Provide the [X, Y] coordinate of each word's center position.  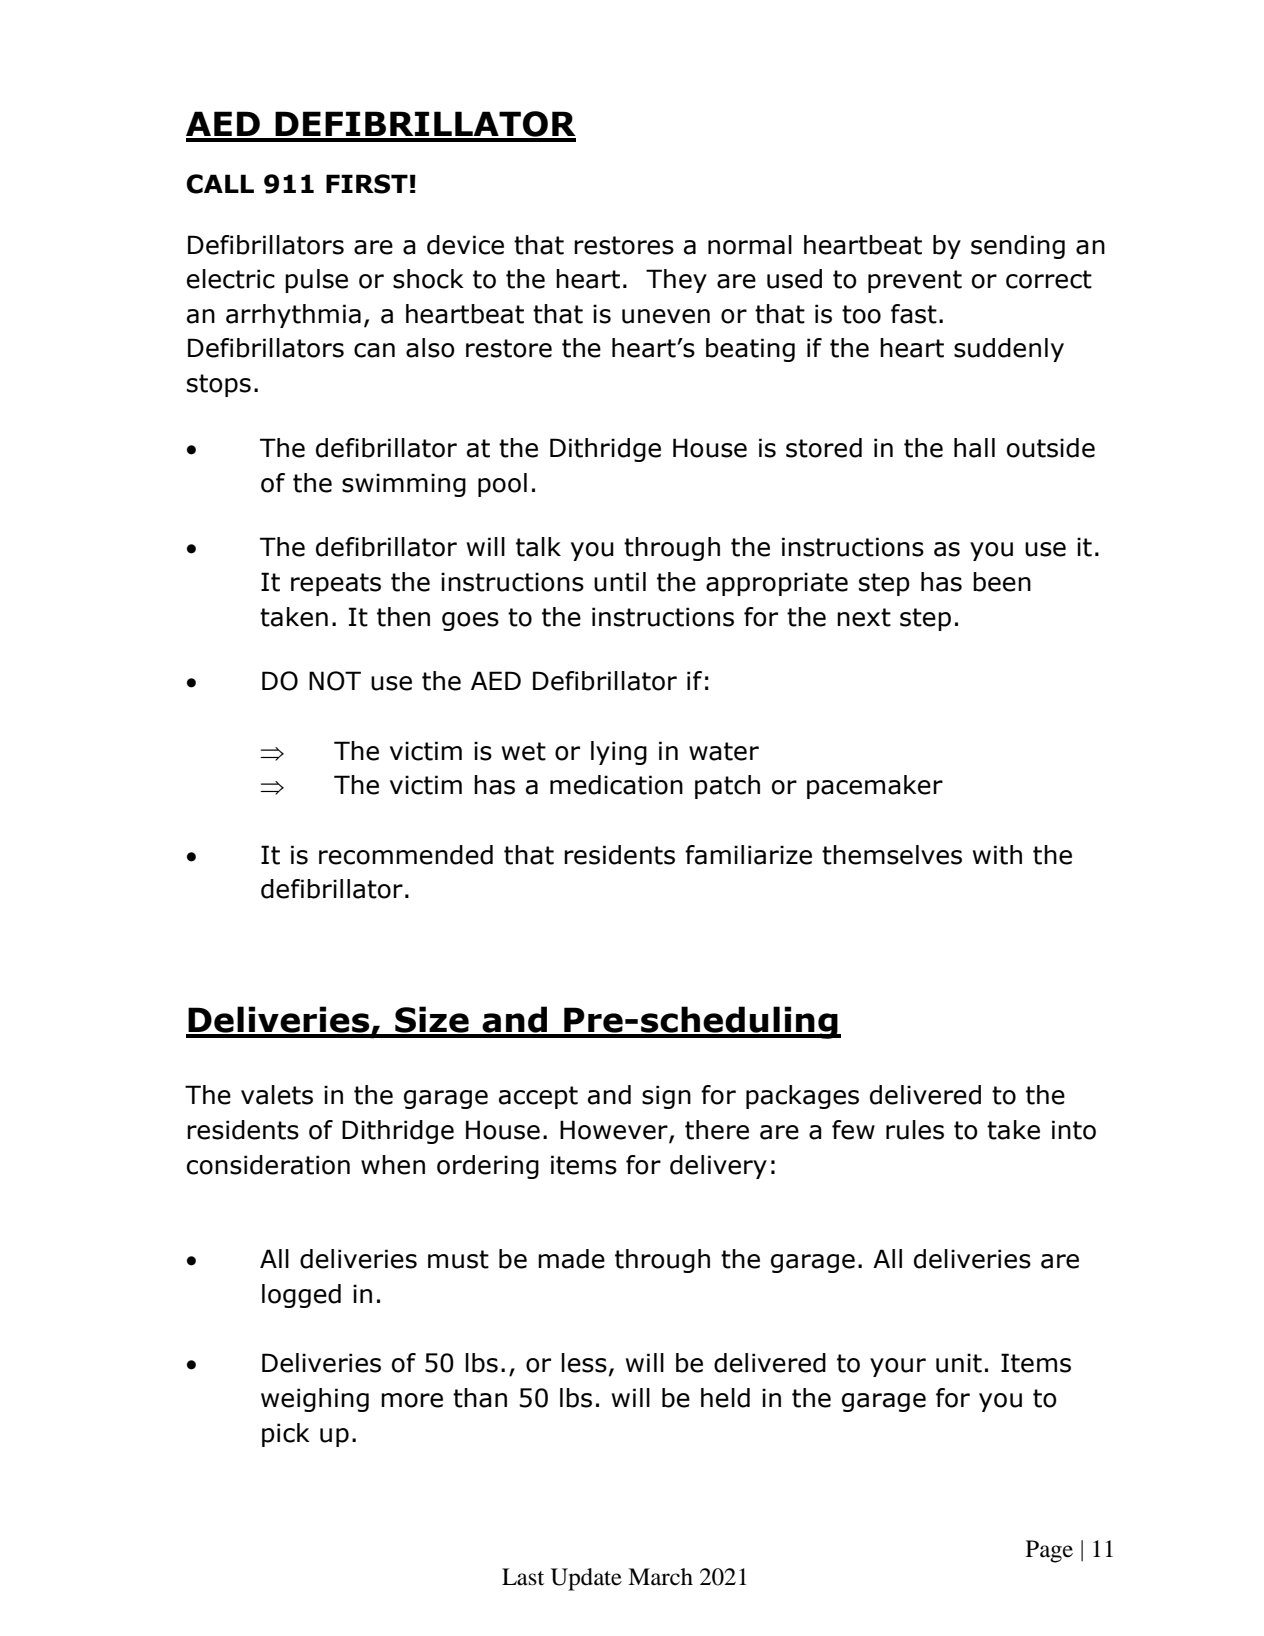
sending [1018, 247]
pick [286, 1435]
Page [1049, 1551]
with [997, 855]
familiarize [748, 855]
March [660, 1577]
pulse [316, 281]
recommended [406, 855]
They [676, 281]
